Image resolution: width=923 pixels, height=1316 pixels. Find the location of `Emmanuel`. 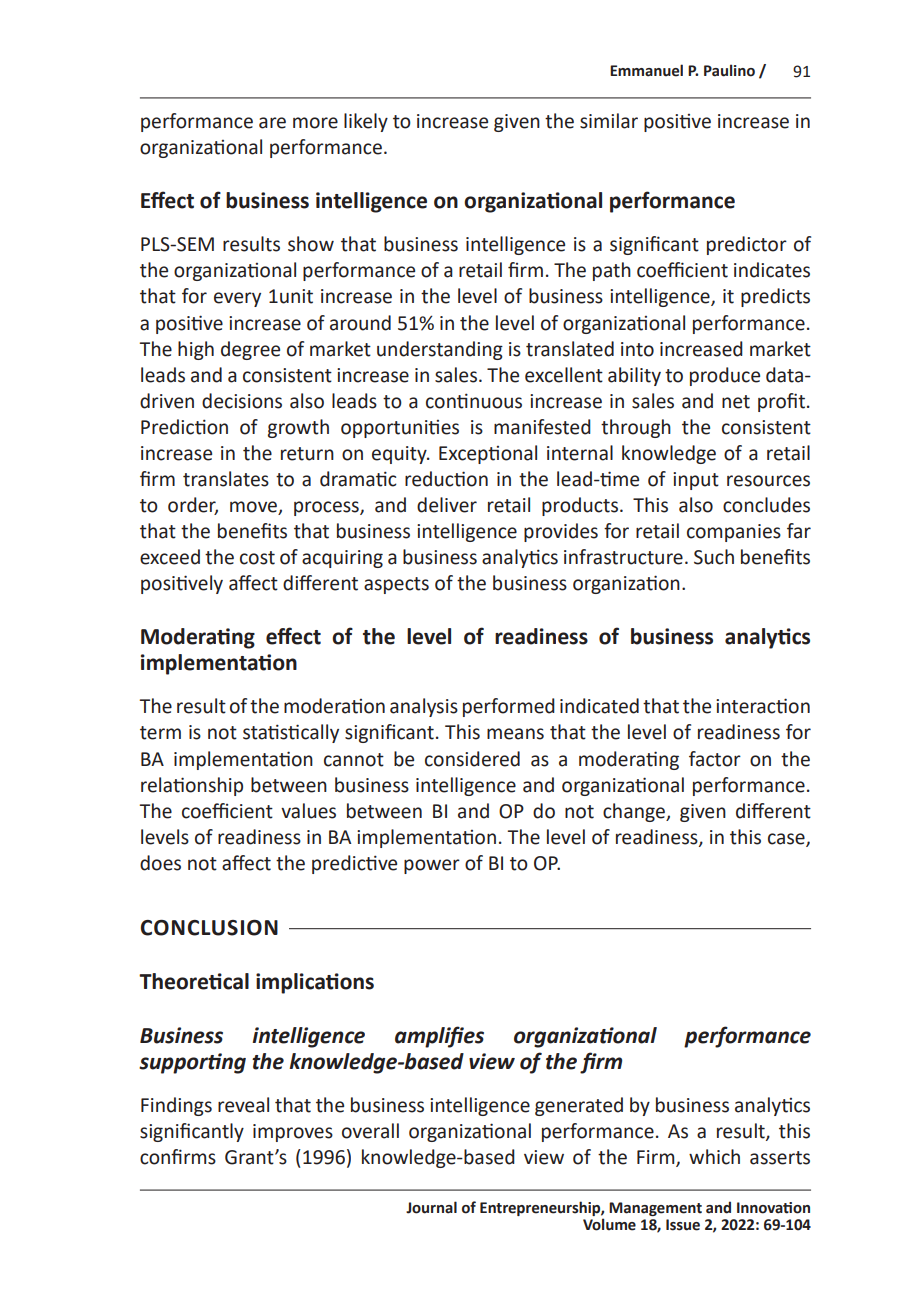

Emmanuel is located at coordinates (646, 70).
